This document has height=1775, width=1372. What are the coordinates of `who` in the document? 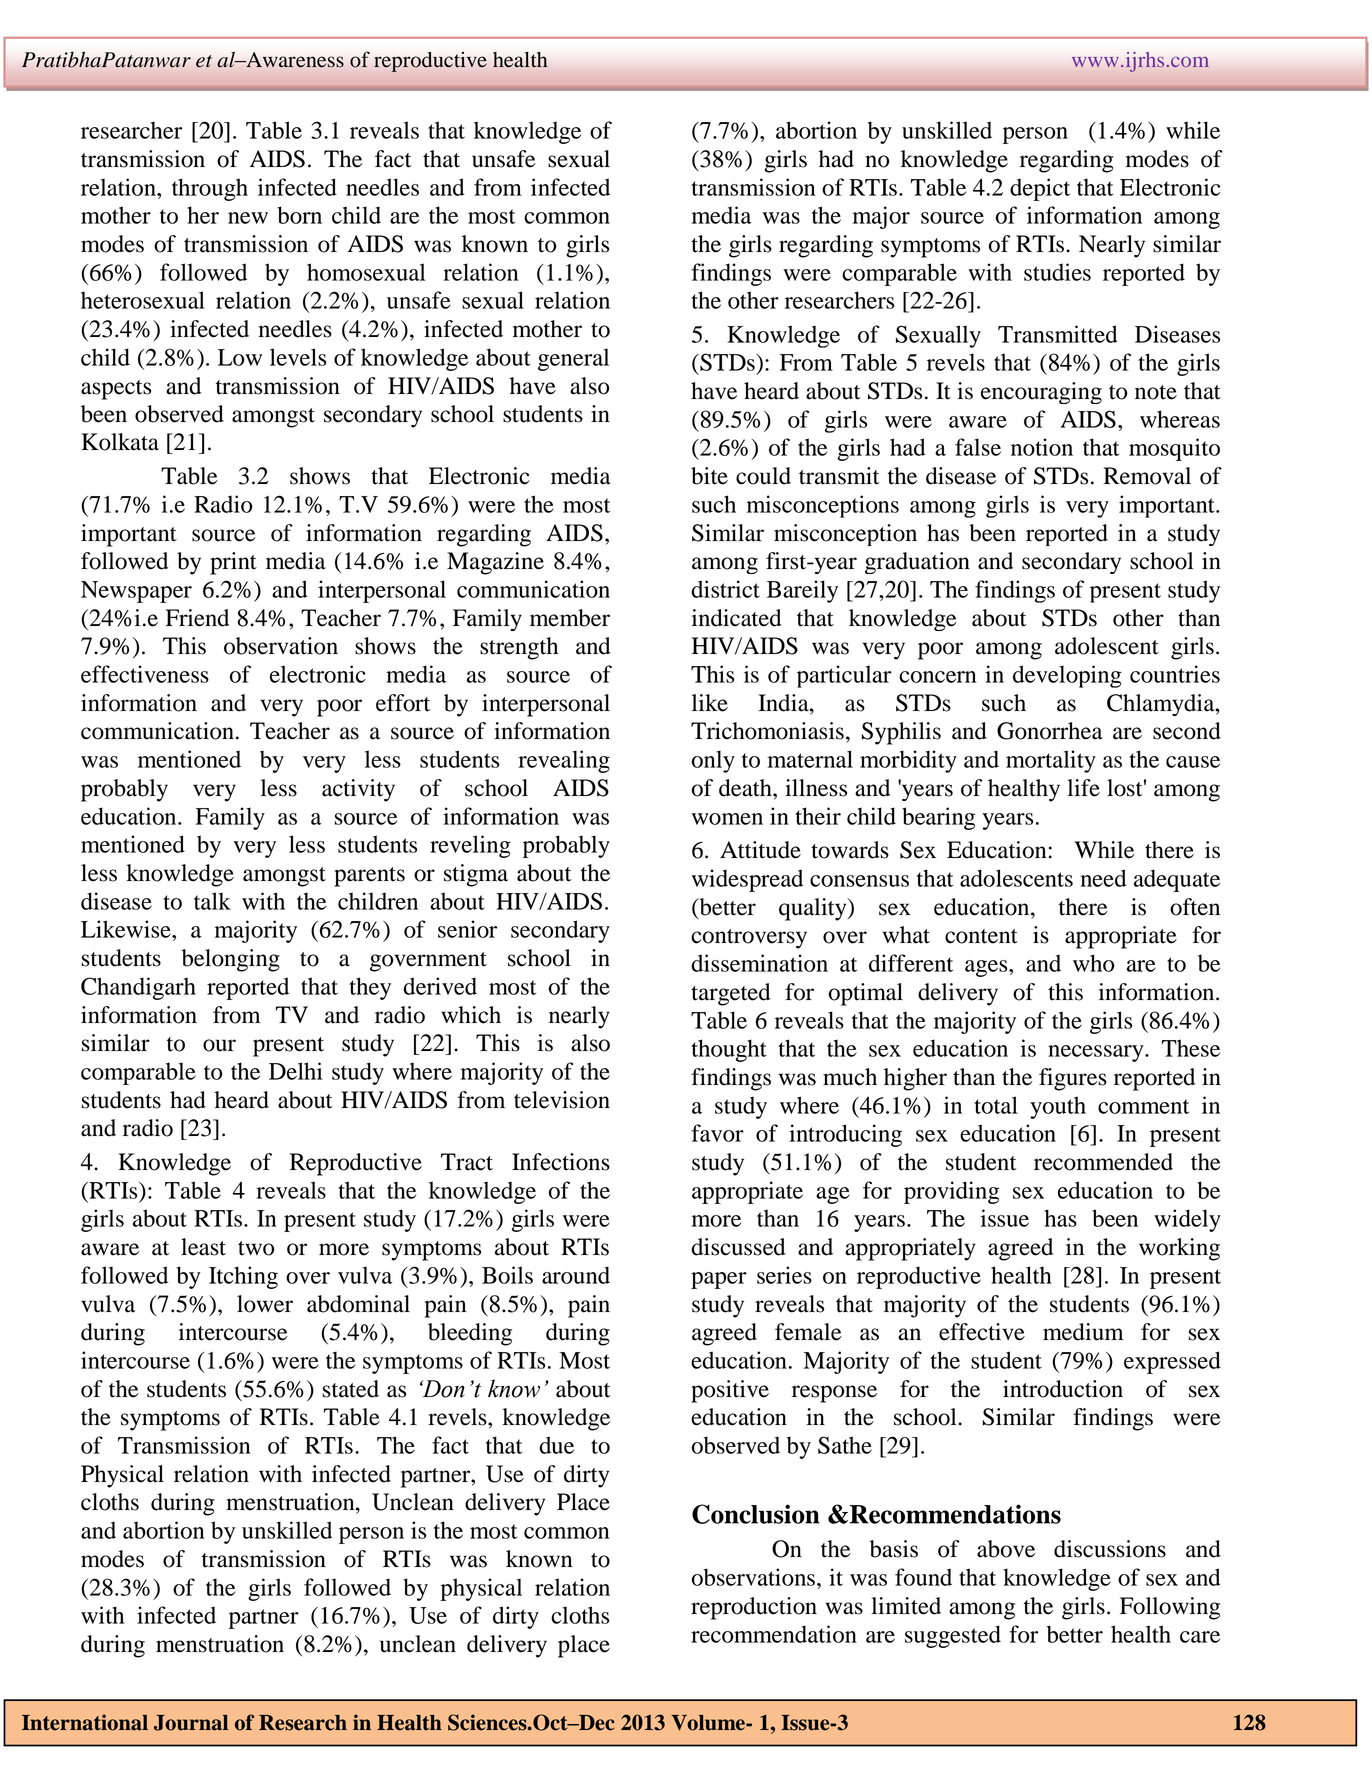 It's located at (1093, 963).
